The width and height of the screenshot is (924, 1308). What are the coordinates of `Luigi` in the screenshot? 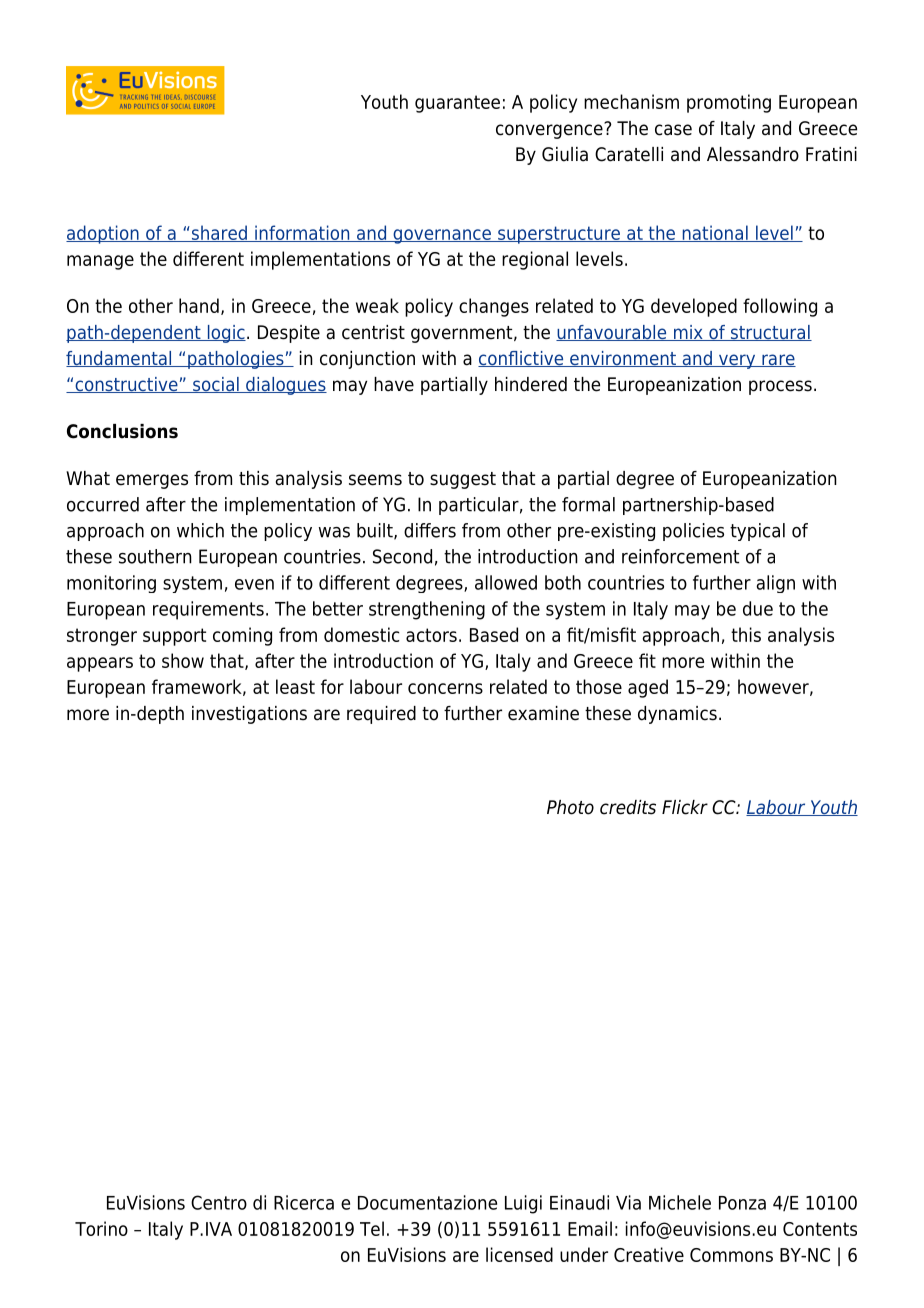 It's located at (523, 1204).
